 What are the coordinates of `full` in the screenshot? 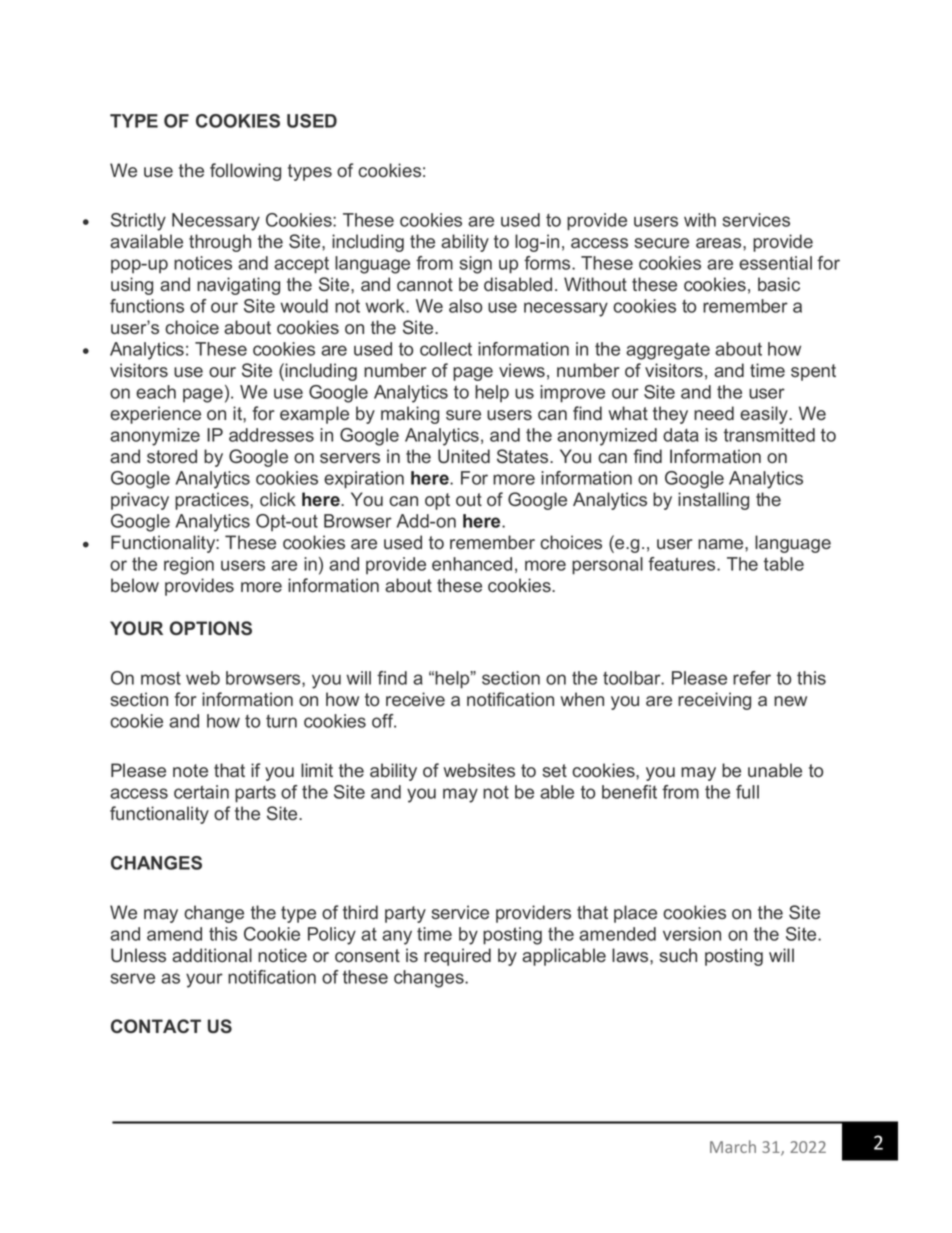 It's located at (747, 792).
